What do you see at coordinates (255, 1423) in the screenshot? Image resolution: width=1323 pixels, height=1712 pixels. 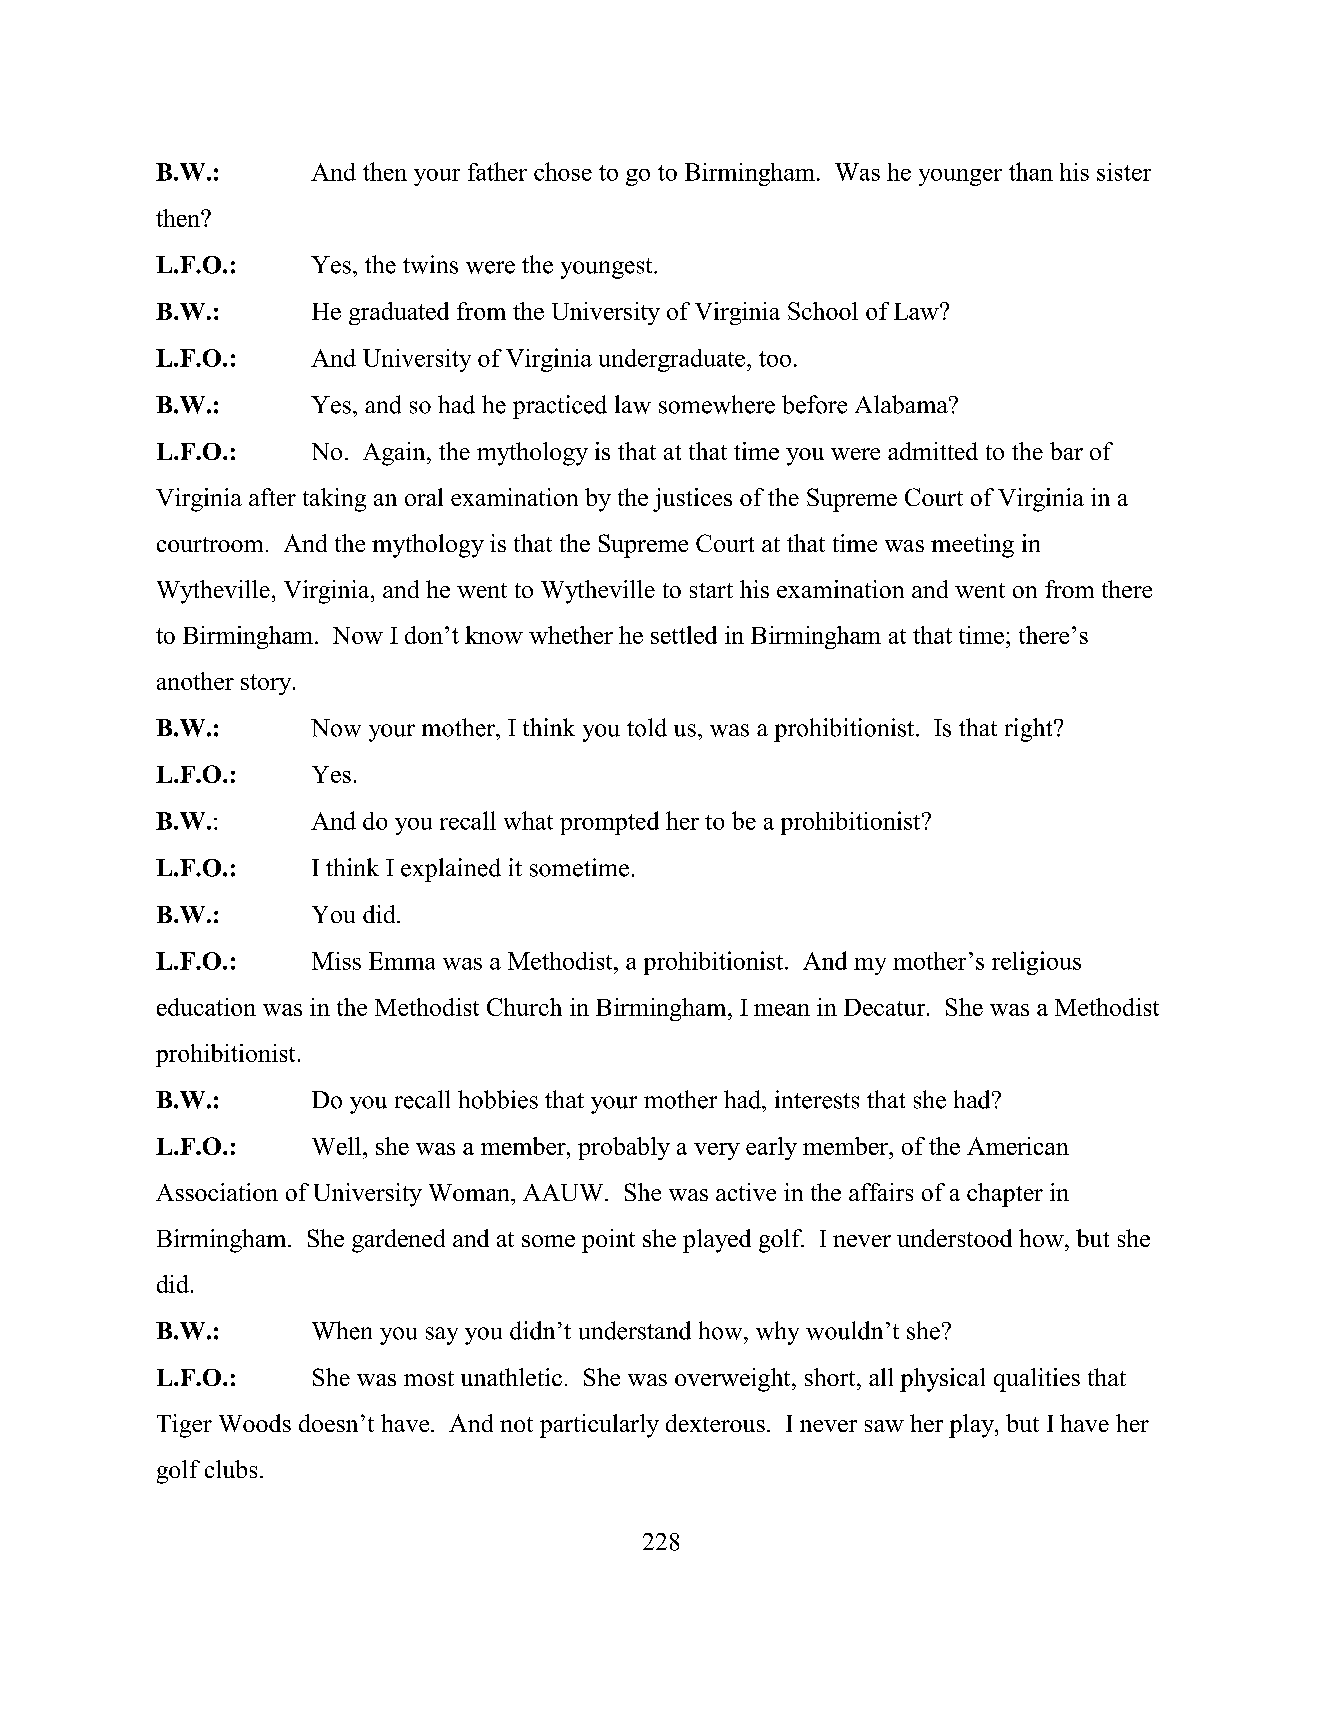 I see `Woods` at bounding box center [255, 1423].
